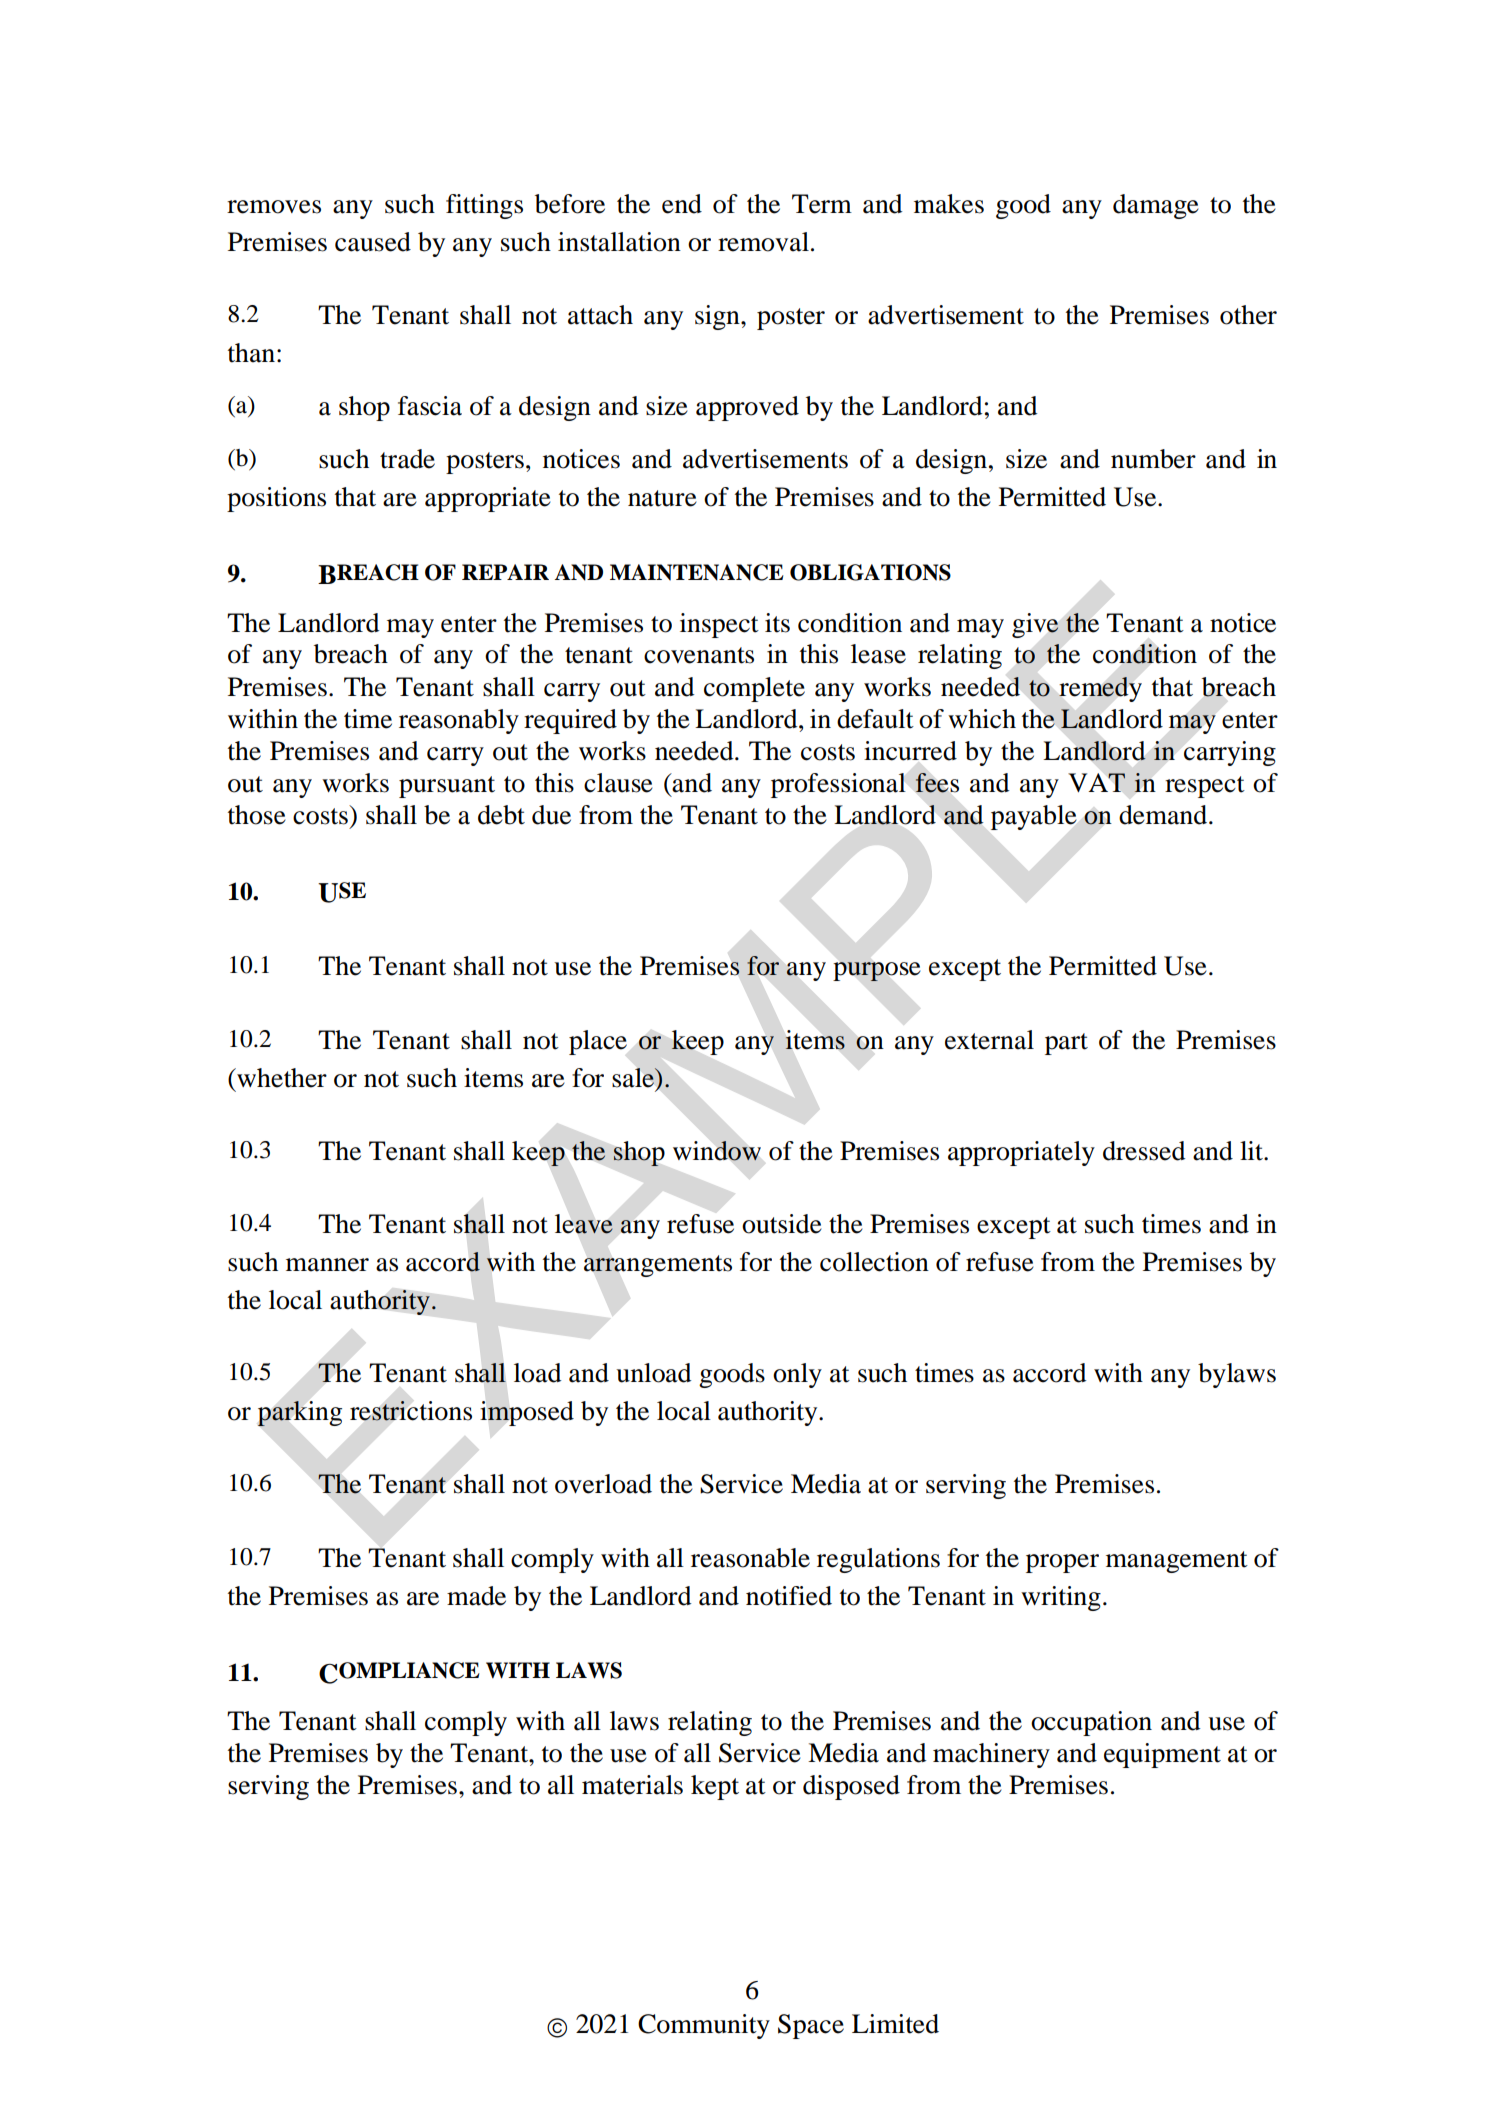 The width and height of the image is (1504, 2127). What do you see at coordinates (704, 2026) in the image?
I see `Community` at bounding box center [704, 2026].
